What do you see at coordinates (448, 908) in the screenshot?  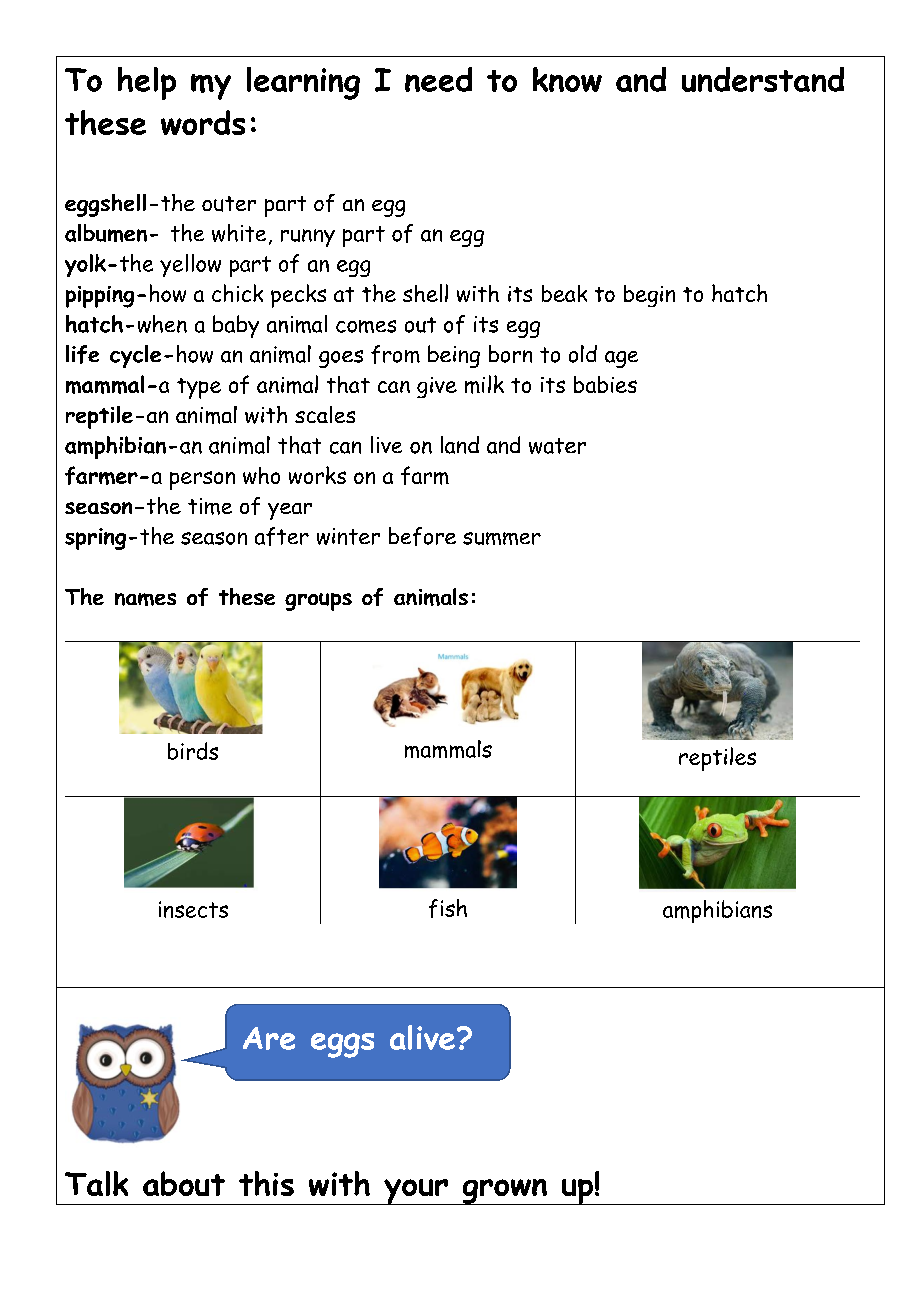 I see `fish` at bounding box center [448, 908].
